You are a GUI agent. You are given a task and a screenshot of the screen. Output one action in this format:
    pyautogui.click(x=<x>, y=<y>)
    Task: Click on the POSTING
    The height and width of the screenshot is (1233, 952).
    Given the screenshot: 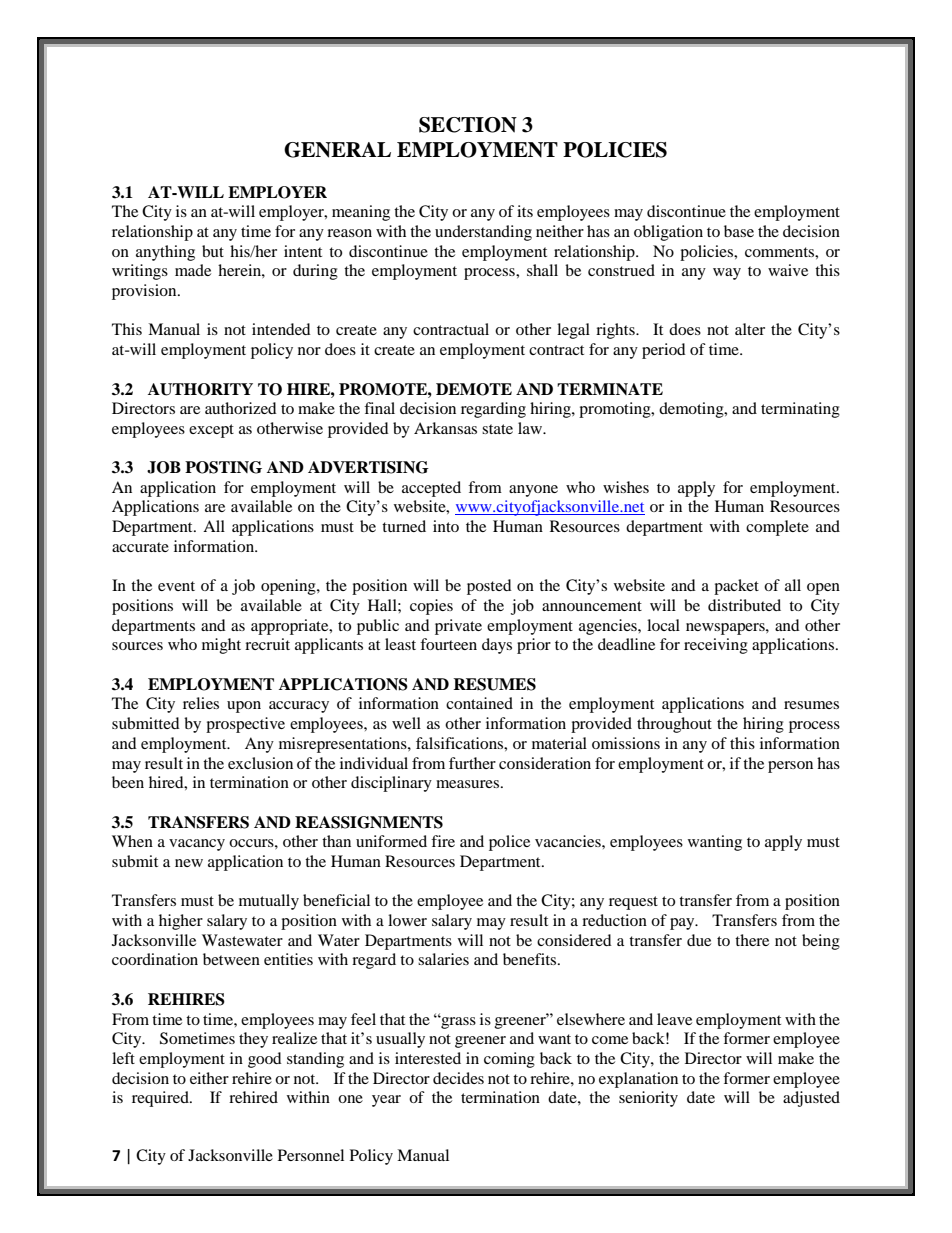 What is the action you would take?
    pyautogui.click(x=223, y=467)
